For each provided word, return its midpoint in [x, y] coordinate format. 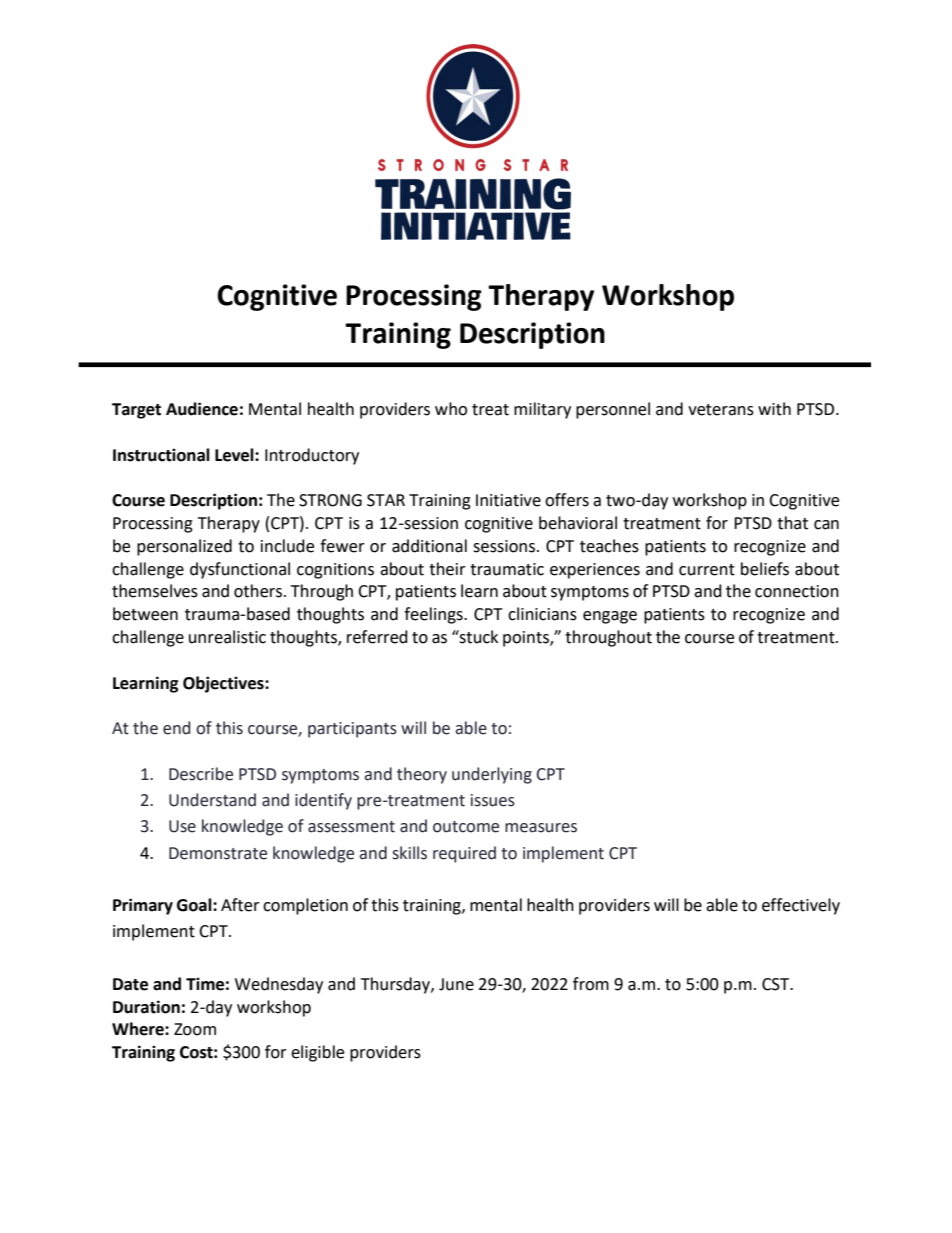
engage [610, 617]
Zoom [195, 1029]
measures [541, 828]
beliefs [765, 569]
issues [493, 800]
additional [429, 546]
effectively [801, 906]
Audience [202, 409]
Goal [195, 905]
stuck [478, 637]
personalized [184, 547]
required [464, 854]
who [451, 409]
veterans [721, 410]
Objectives [224, 684]
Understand [212, 800]
